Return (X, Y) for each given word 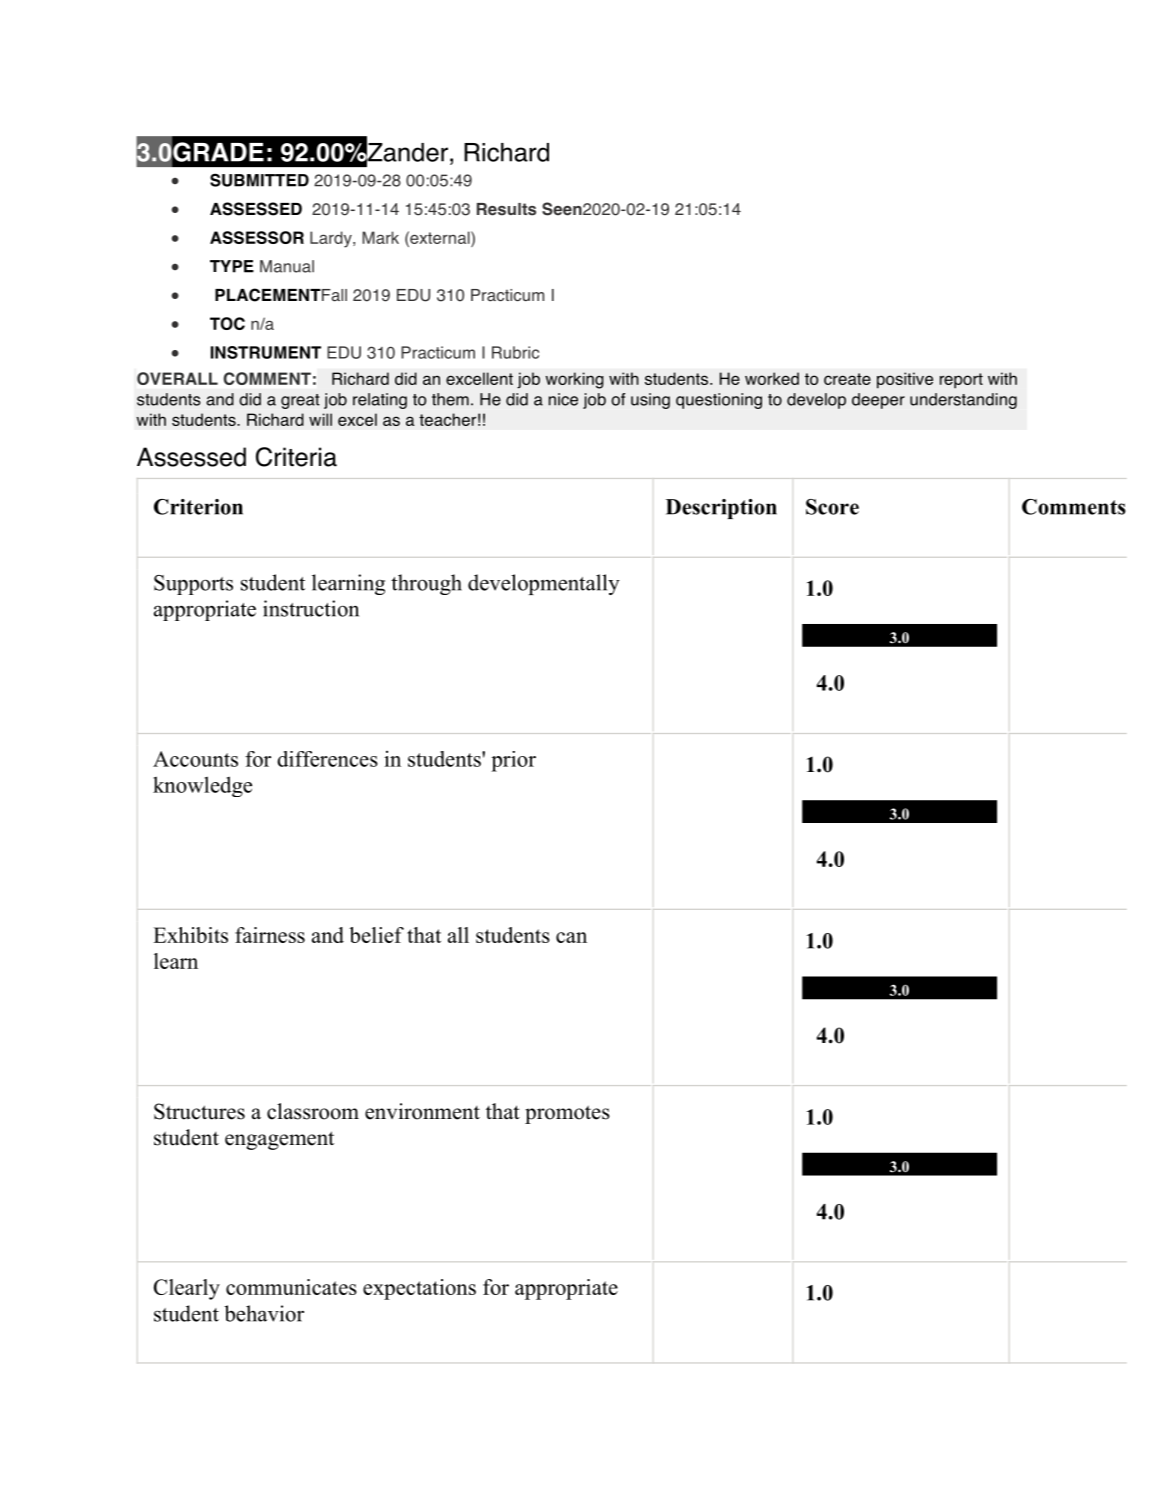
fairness (270, 935)
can (571, 937)
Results (506, 209)
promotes (567, 1114)
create (847, 379)
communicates (291, 1287)
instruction (311, 608)
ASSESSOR (257, 237)
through (426, 584)
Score (832, 507)
